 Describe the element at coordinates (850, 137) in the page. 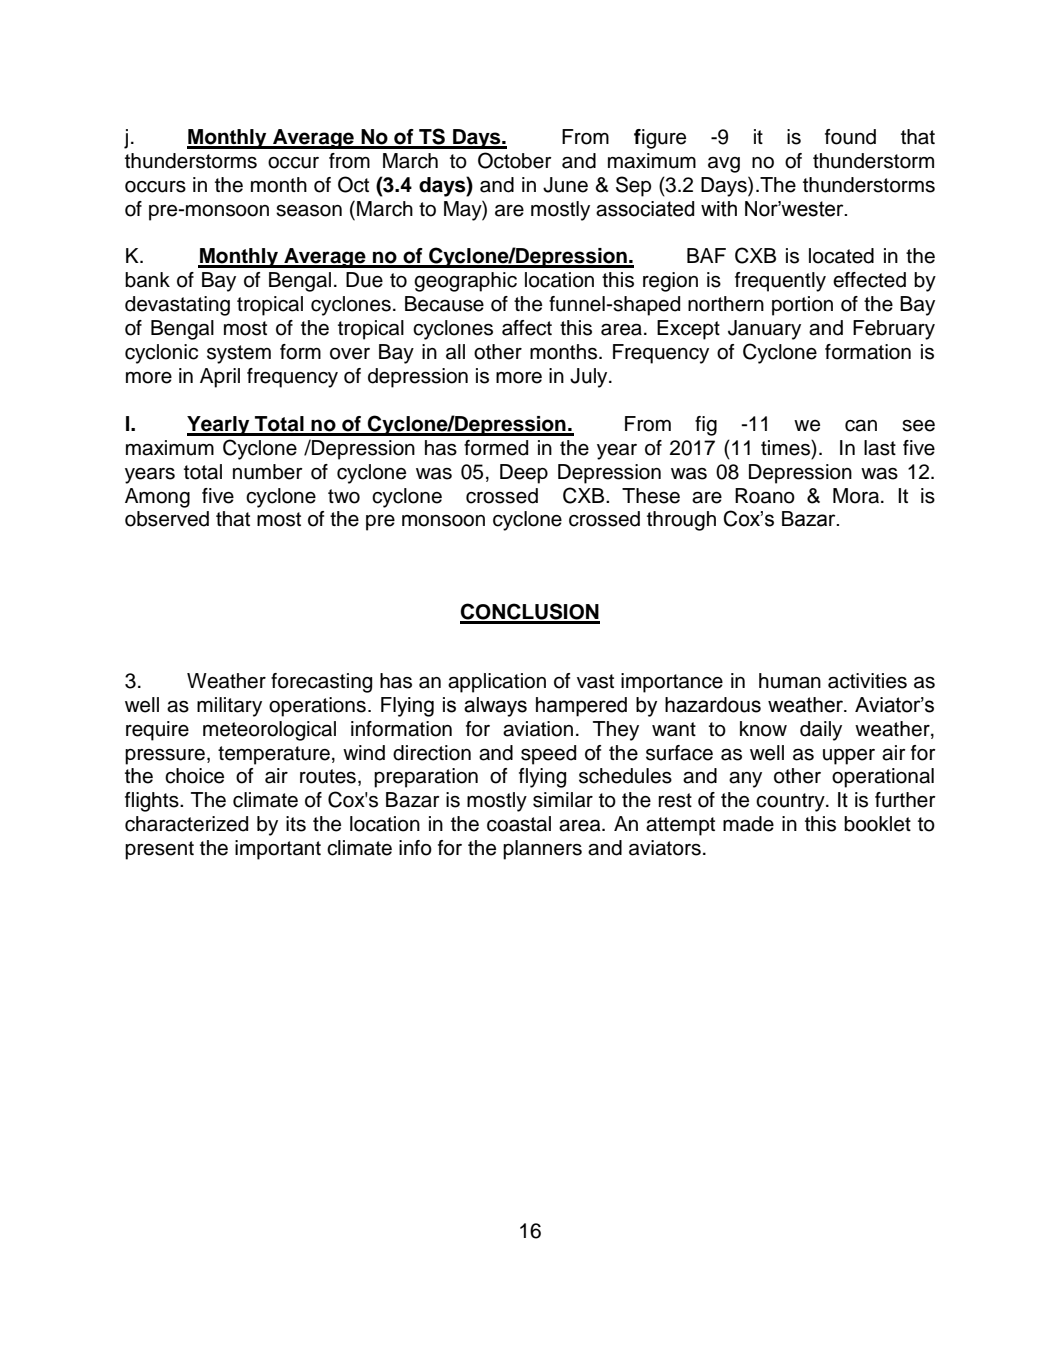

I see `found` at that location.
